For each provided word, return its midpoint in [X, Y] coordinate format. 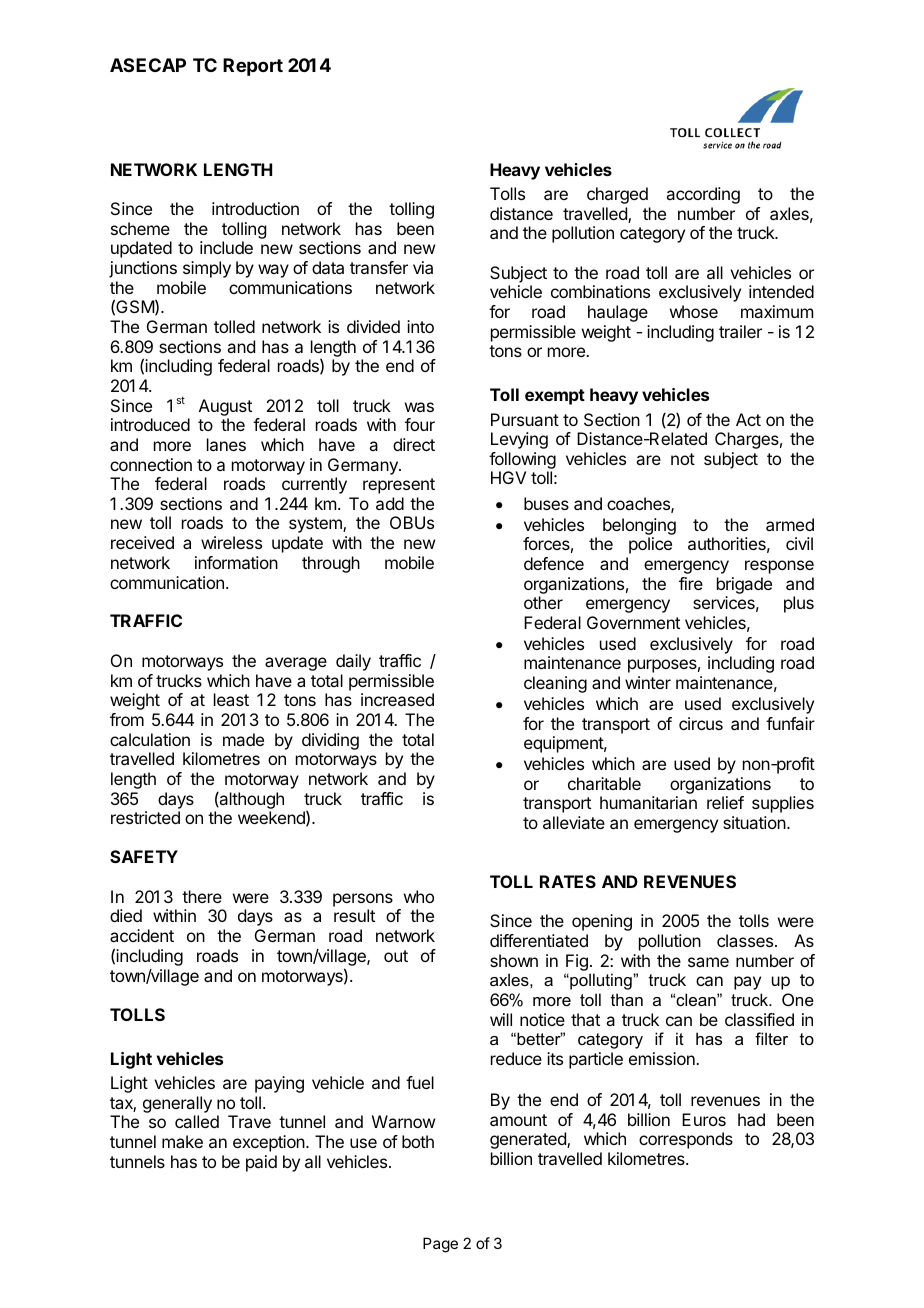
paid [261, 1163]
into [420, 326]
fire [691, 583]
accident [142, 935]
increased [397, 699]
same [708, 962]
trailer [740, 331]
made [243, 739]
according [703, 195]
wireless [231, 542]
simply [207, 269]
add [390, 503]
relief [725, 802]
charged [617, 195]
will [501, 1019]
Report [253, 67]
